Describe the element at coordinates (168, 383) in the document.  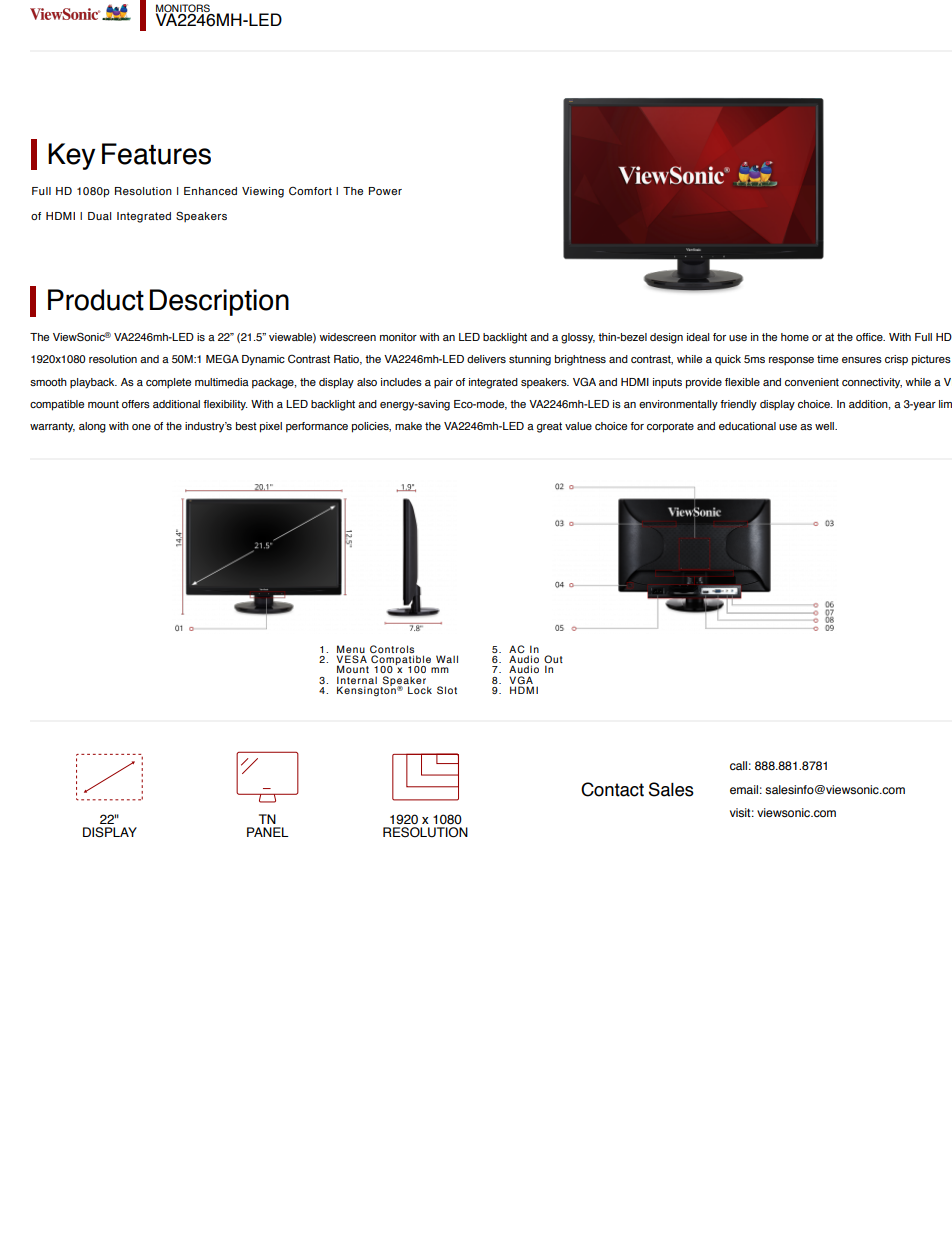
I see `complete` at that location.
